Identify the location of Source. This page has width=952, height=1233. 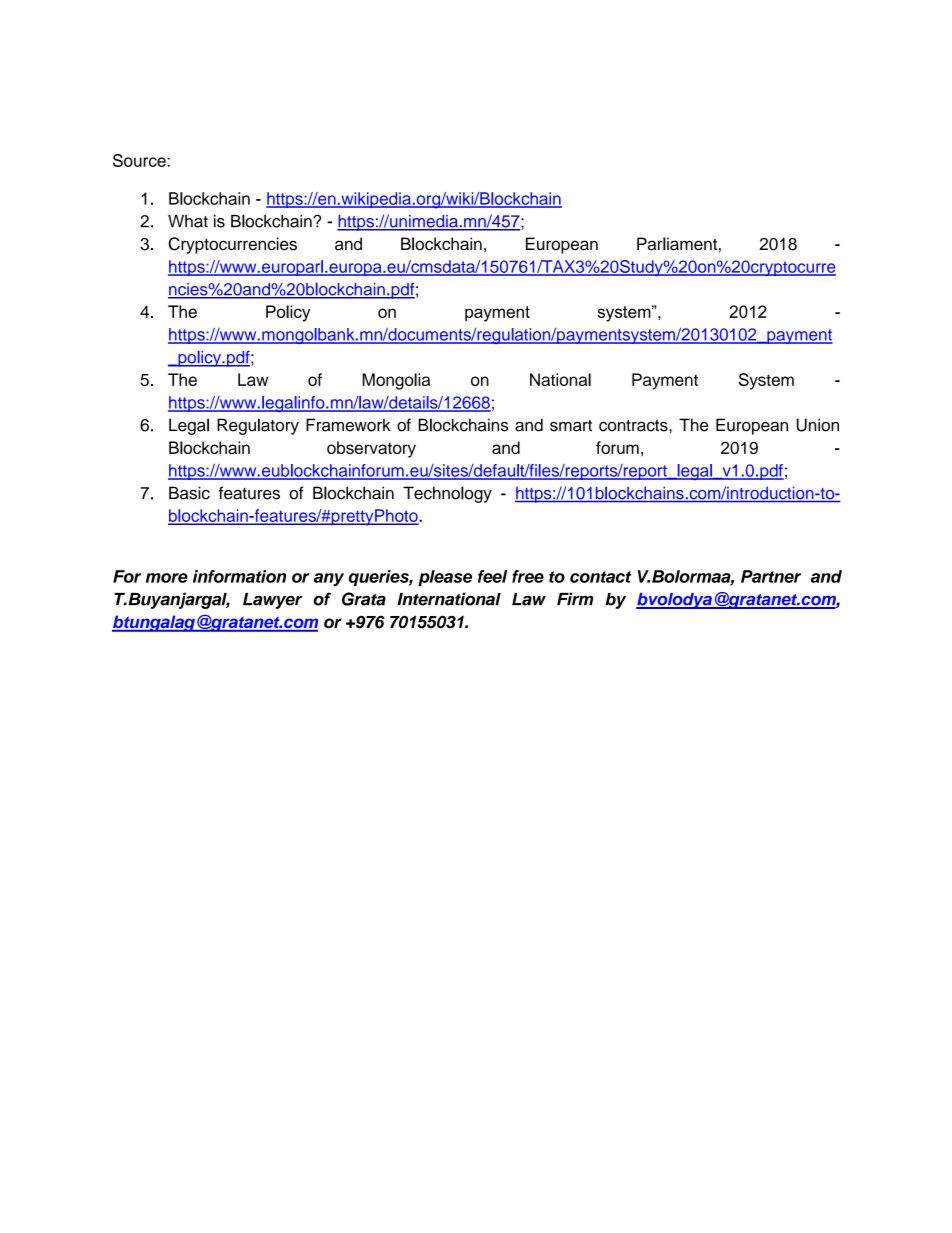
(139, 160).
